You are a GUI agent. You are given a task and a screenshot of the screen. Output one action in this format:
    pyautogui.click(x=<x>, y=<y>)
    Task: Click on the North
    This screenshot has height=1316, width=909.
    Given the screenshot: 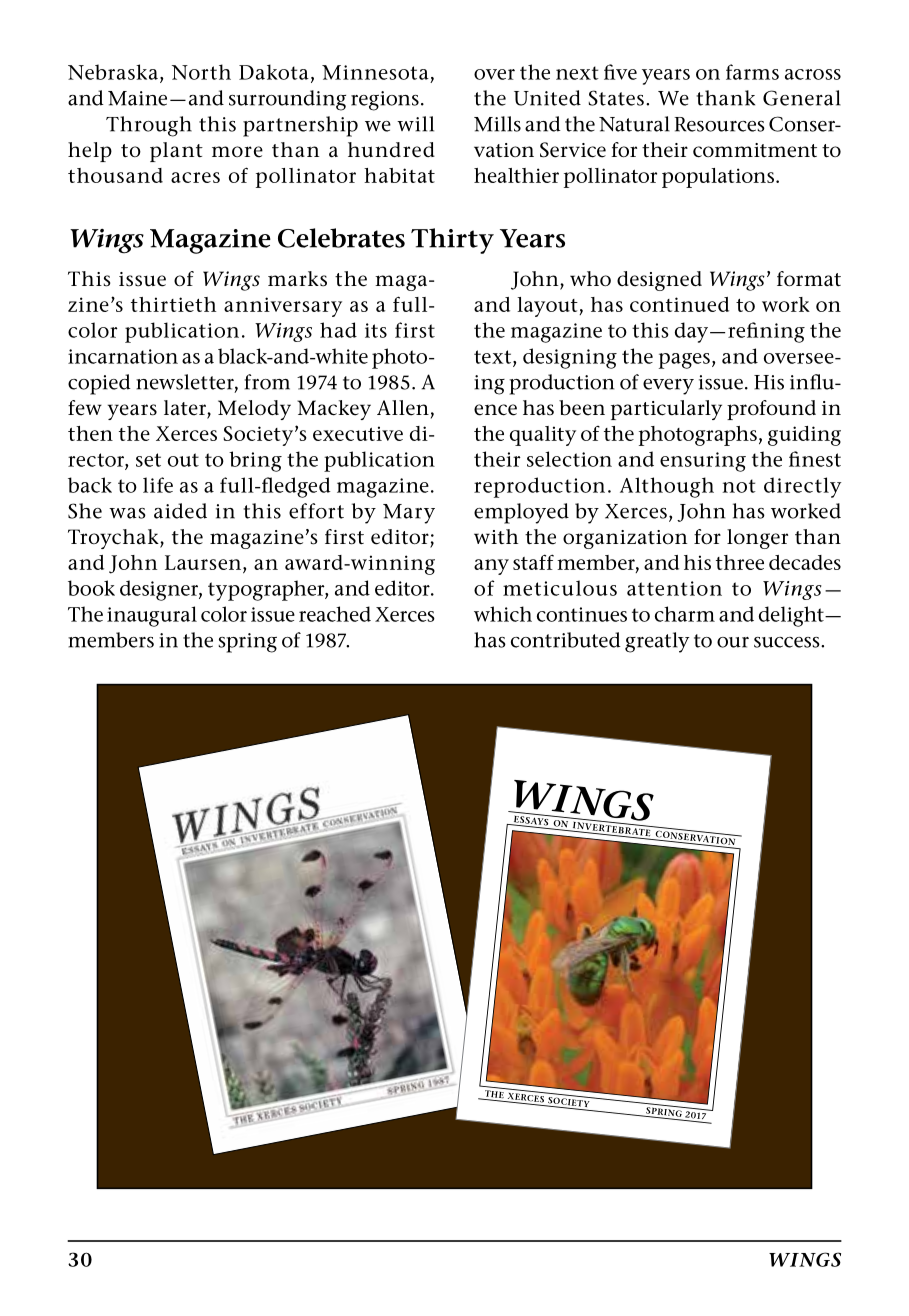 What is the action you would take?
    pyautogui.click(x=201, y=72)
